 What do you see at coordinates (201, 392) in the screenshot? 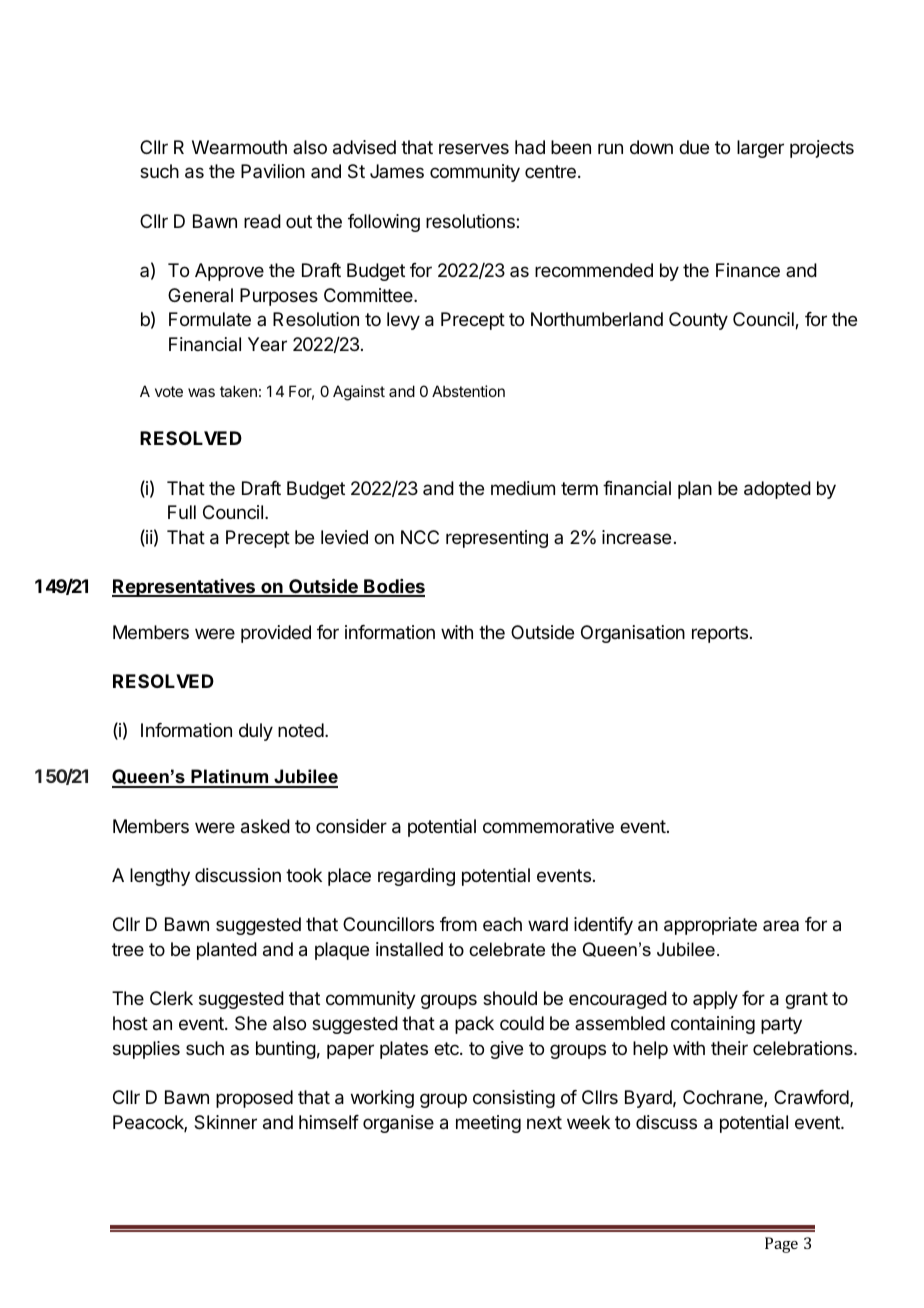
I see `was` at bounding box center [201, 392].
